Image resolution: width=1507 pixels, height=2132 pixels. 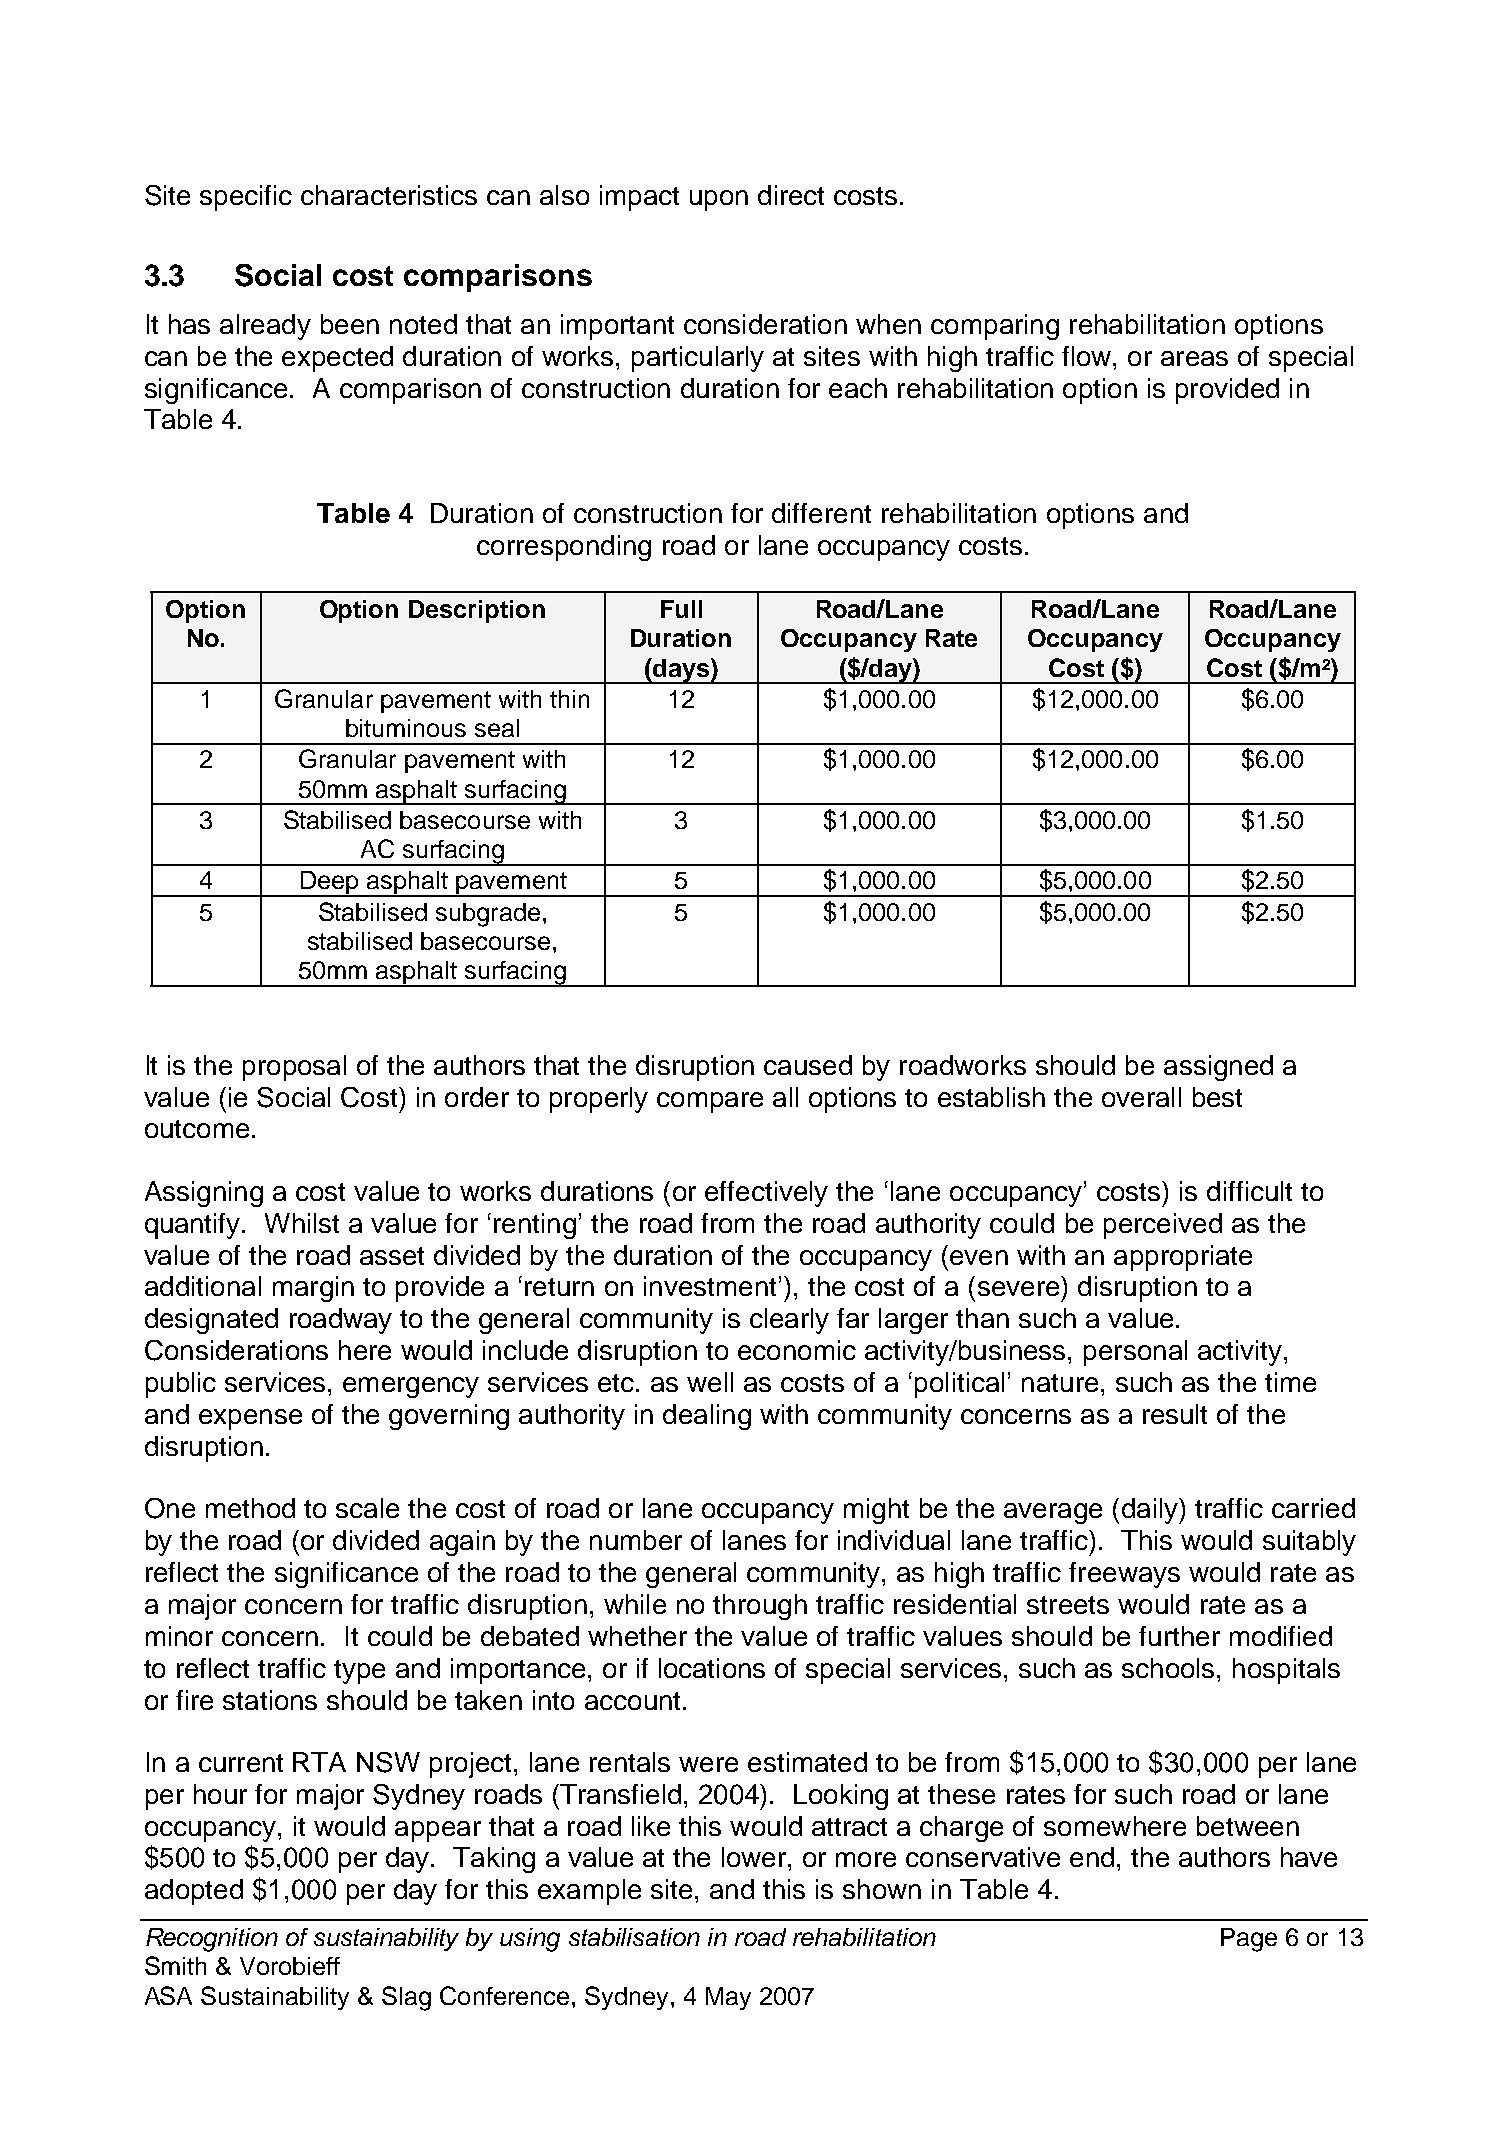 What do you see at coordinates (1175, 1414) in the image?
I see `result` at bounding box center [1175, 1414].
